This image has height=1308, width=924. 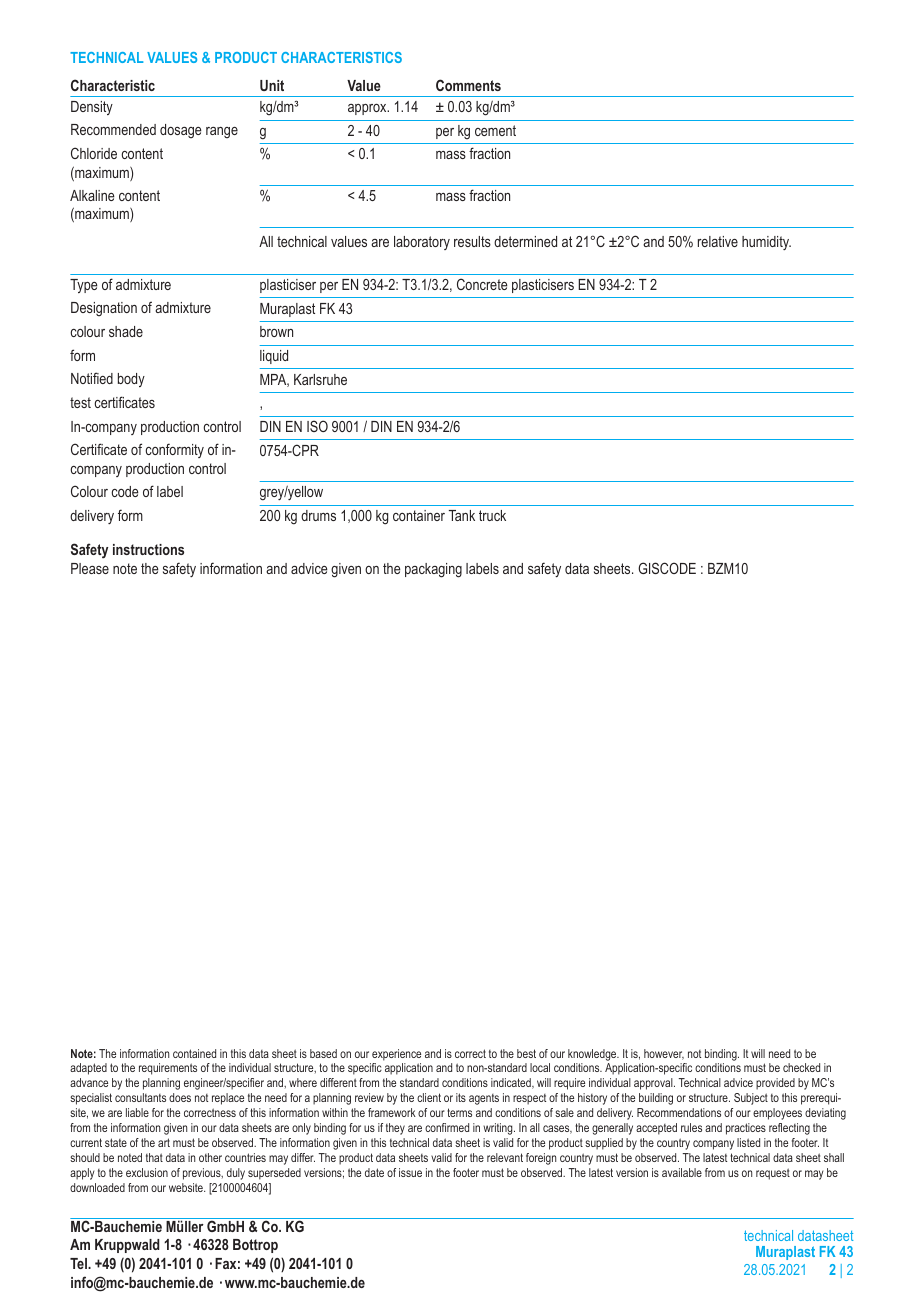 What do you see at coordinates (718, 241) in the image?
I see `relative` at bounding box center [718, 241].
